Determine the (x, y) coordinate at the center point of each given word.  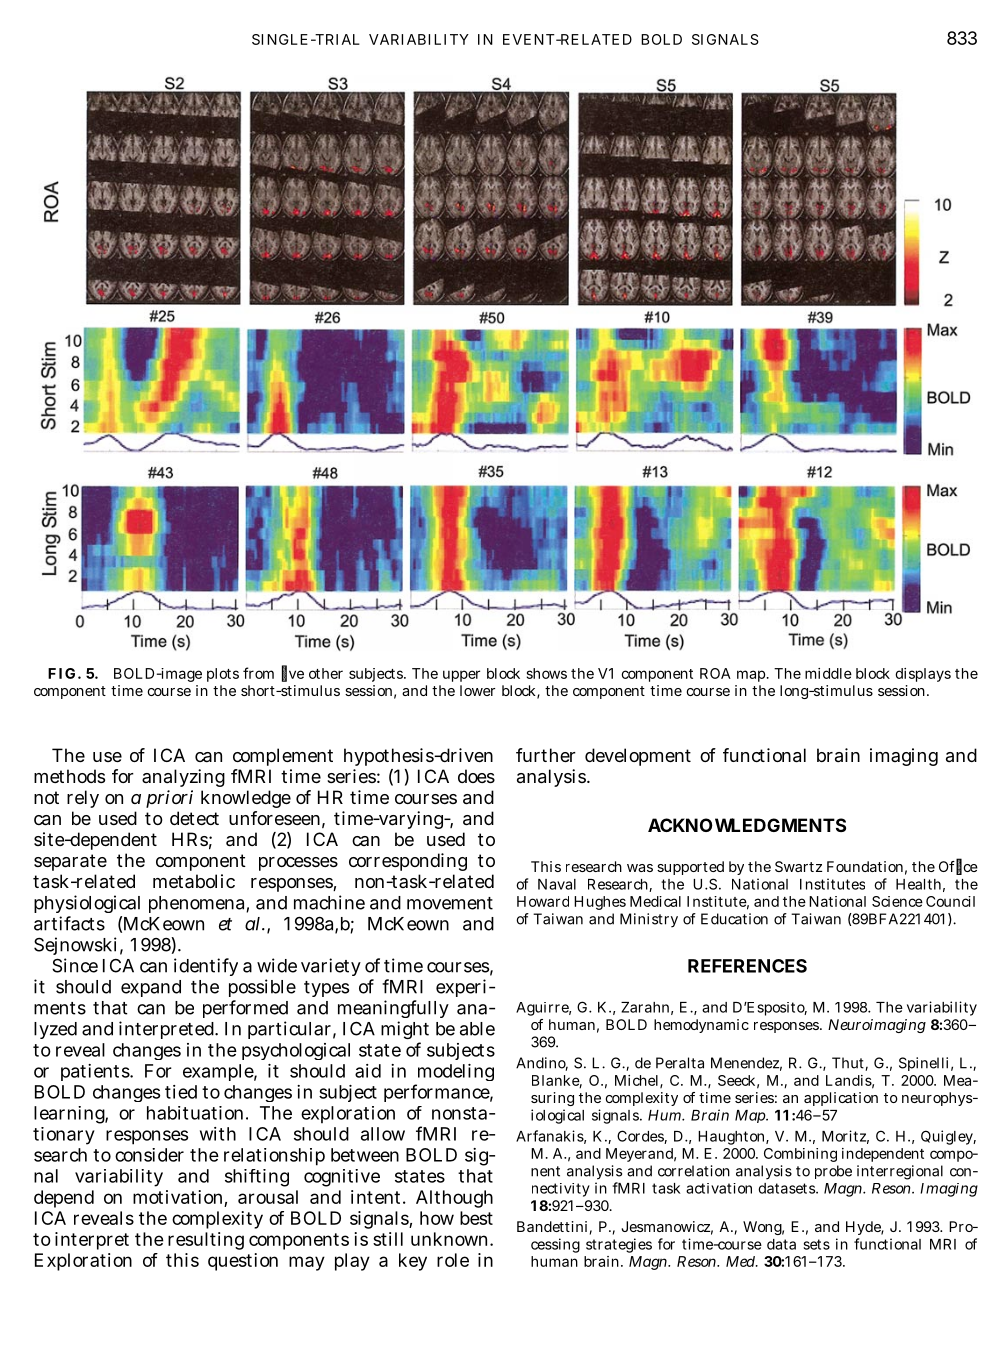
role (453, 1260)
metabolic (194, 881)
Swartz (798, 866)
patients (96, 1072)
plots (223, 675)
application (841, 1099)
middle (828, 673)
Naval (557, 884)
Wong (763, 1228)
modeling (454, 1074)
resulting (206, 1241)
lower (477, 690)
